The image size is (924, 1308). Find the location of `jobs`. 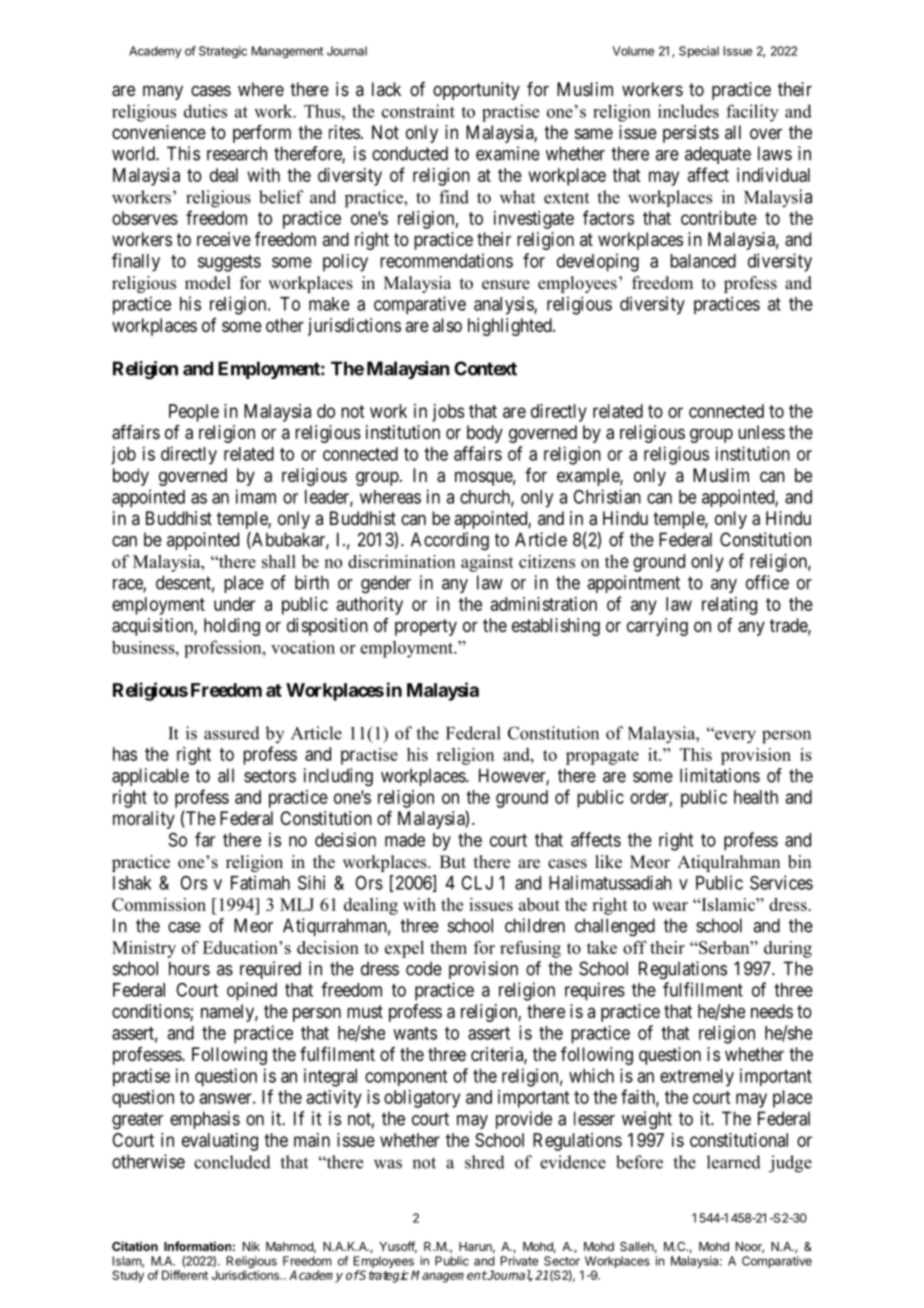

jobs is located at coordinates (448, 413).
